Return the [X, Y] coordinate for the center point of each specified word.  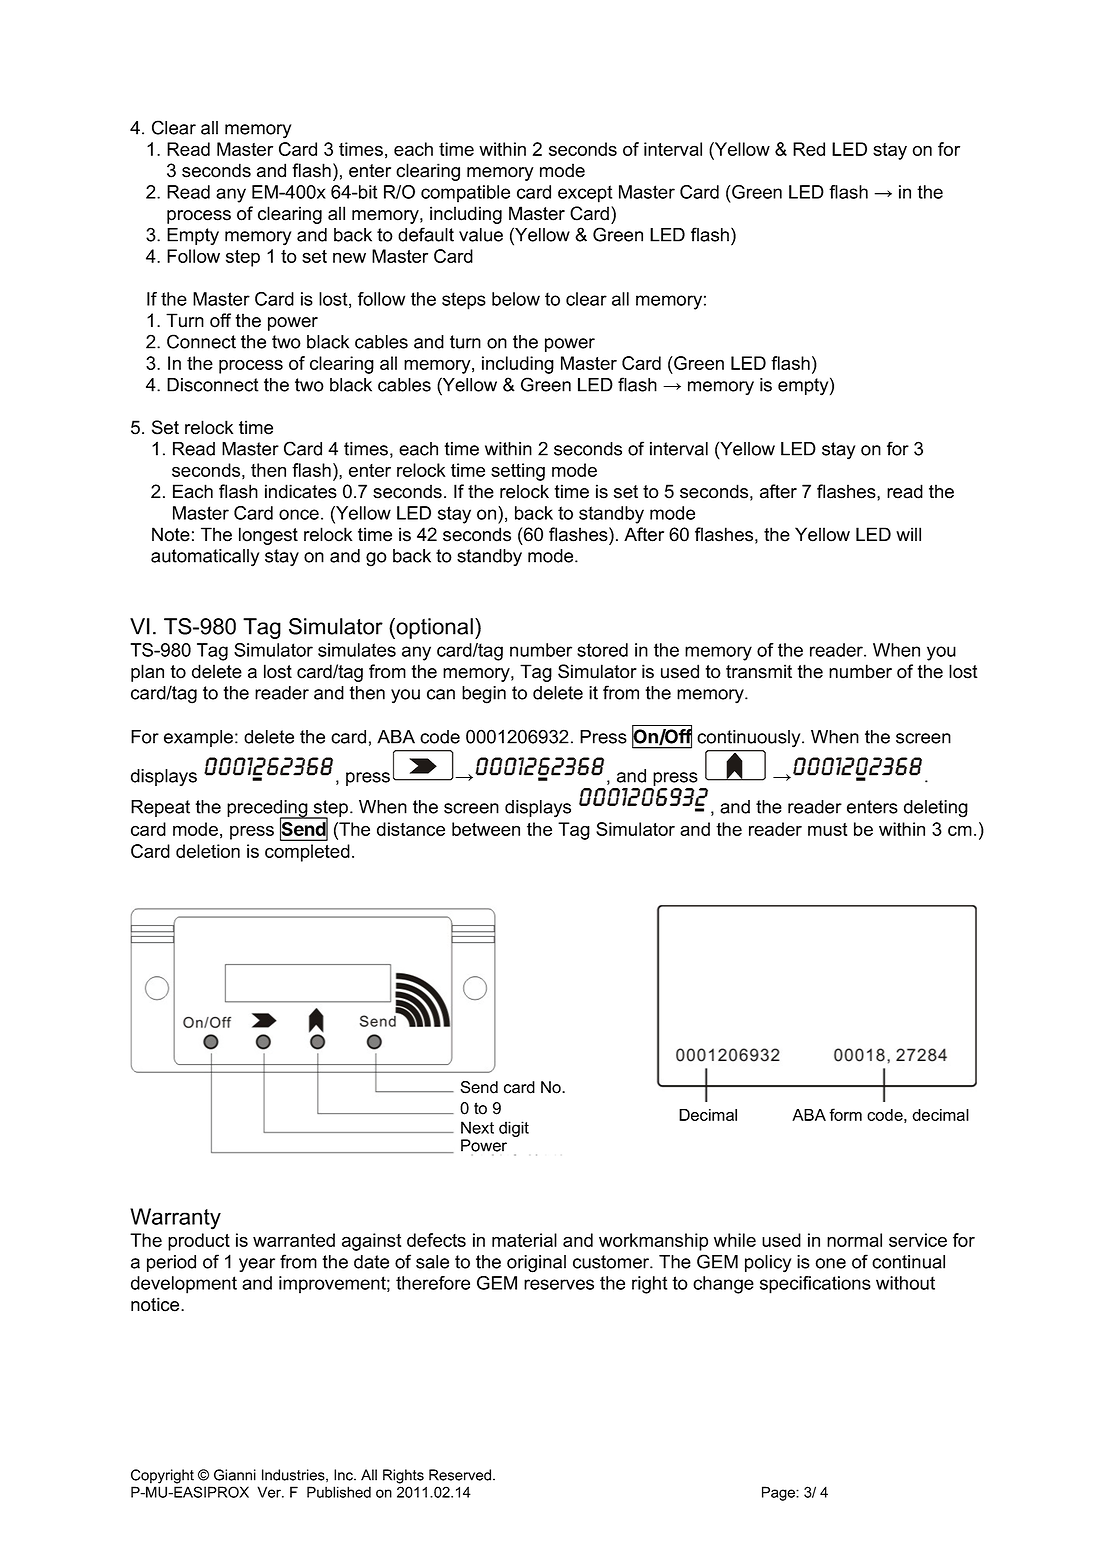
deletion [208, 851]
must [828, 829]
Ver [270, 1492]
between [486, 829]
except [585, 194]
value [481, 235]
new [349, 258]
